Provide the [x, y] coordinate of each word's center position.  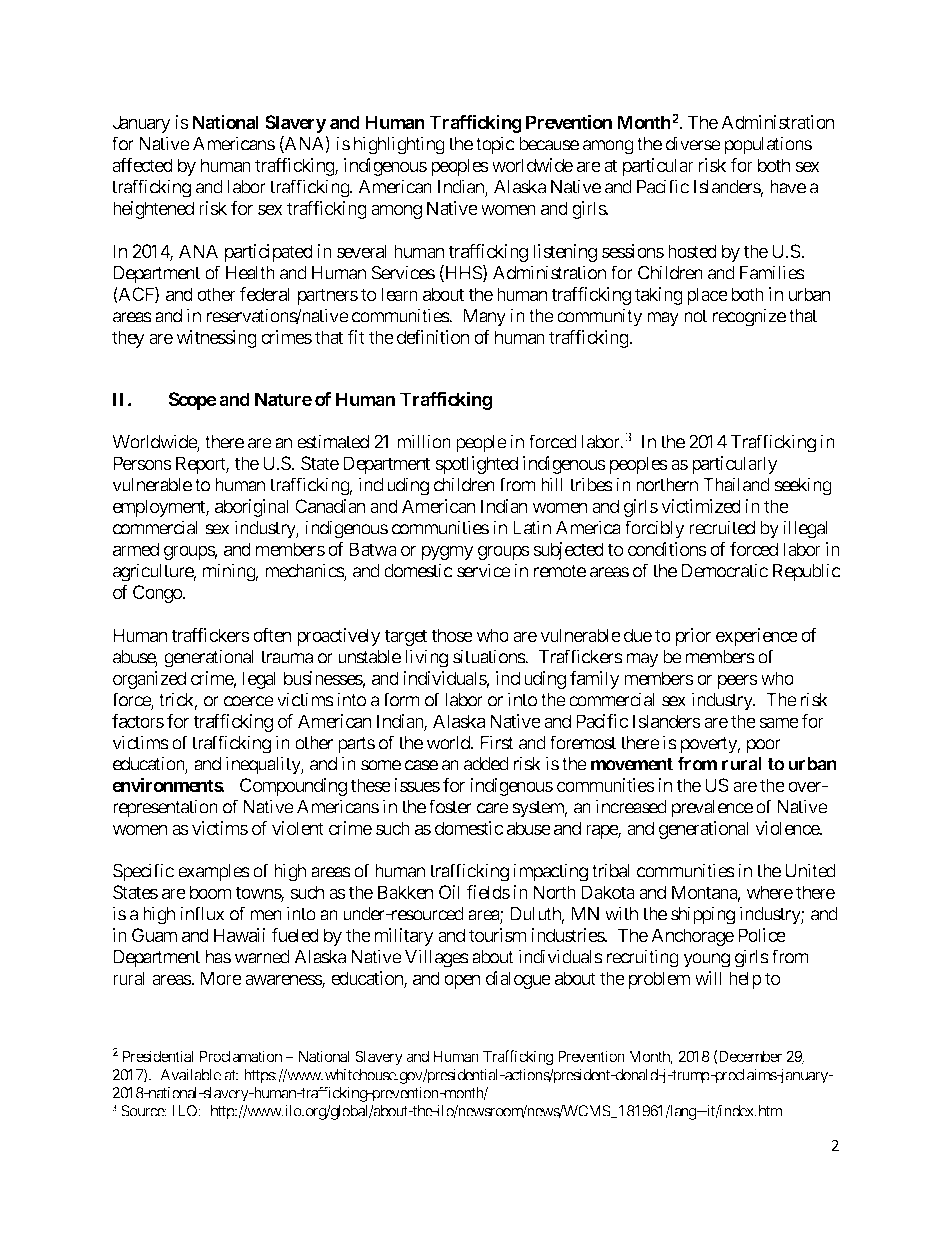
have [788, 187]
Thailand [736, 484]
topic [495, 145]
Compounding [293, 787]
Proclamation [241, 1056]
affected [142, 165]
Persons [142, 463]
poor [764, 746]
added [486, 764]
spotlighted [476, 465]
